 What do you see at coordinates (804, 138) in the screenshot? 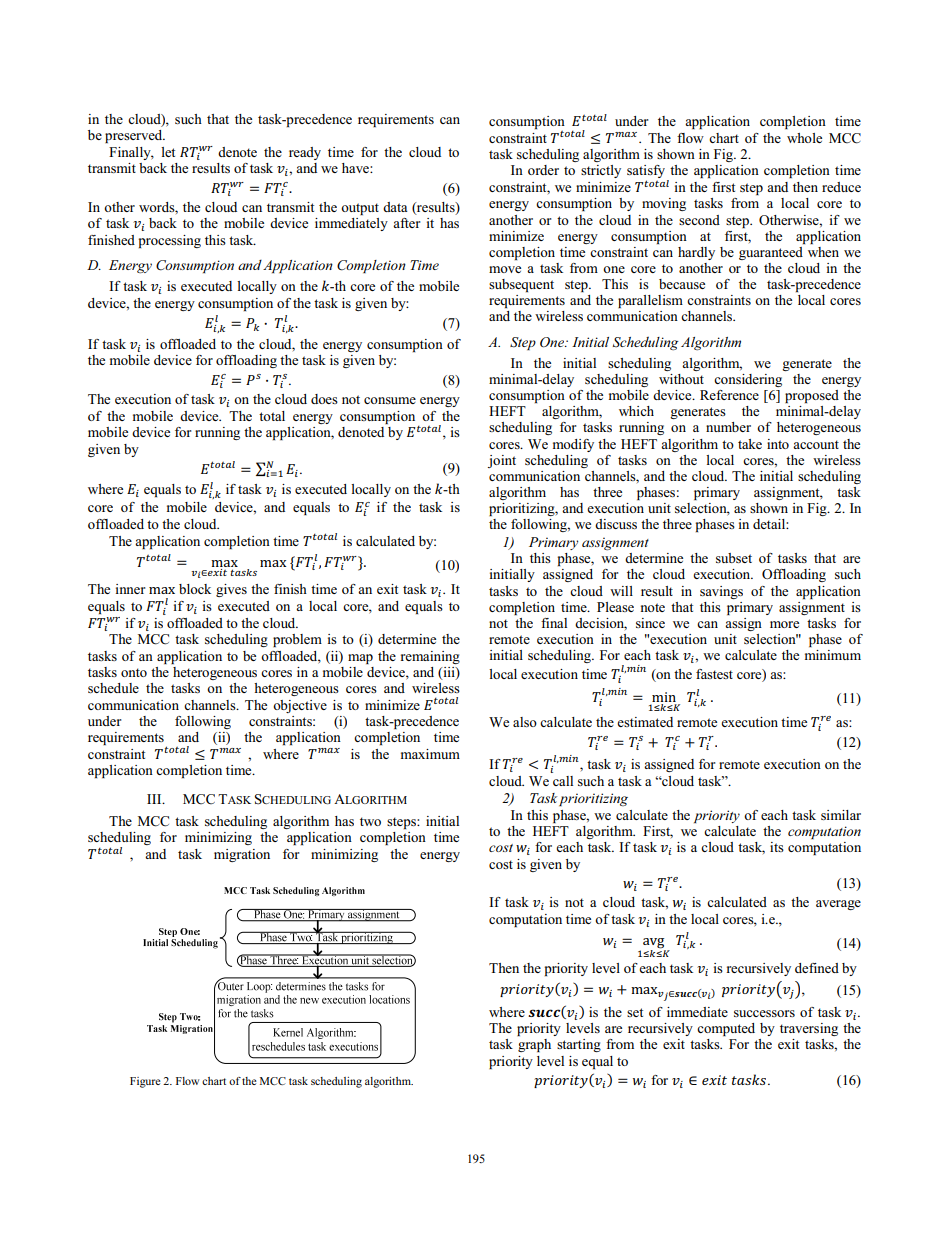
I see `whole` at bounding box center [804, 138].
